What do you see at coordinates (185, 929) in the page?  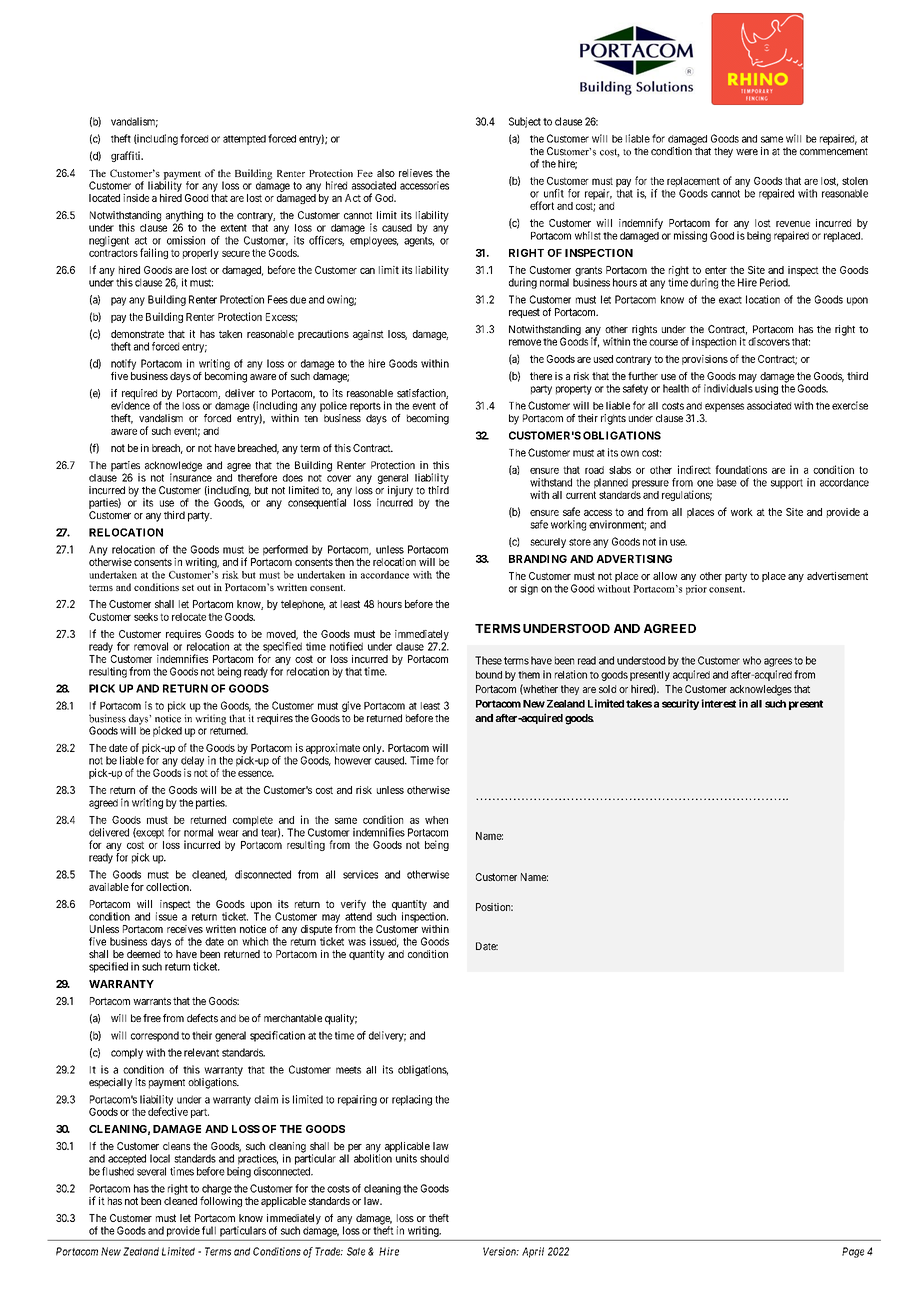 I see `receives` at bounding box center [185, 929].
